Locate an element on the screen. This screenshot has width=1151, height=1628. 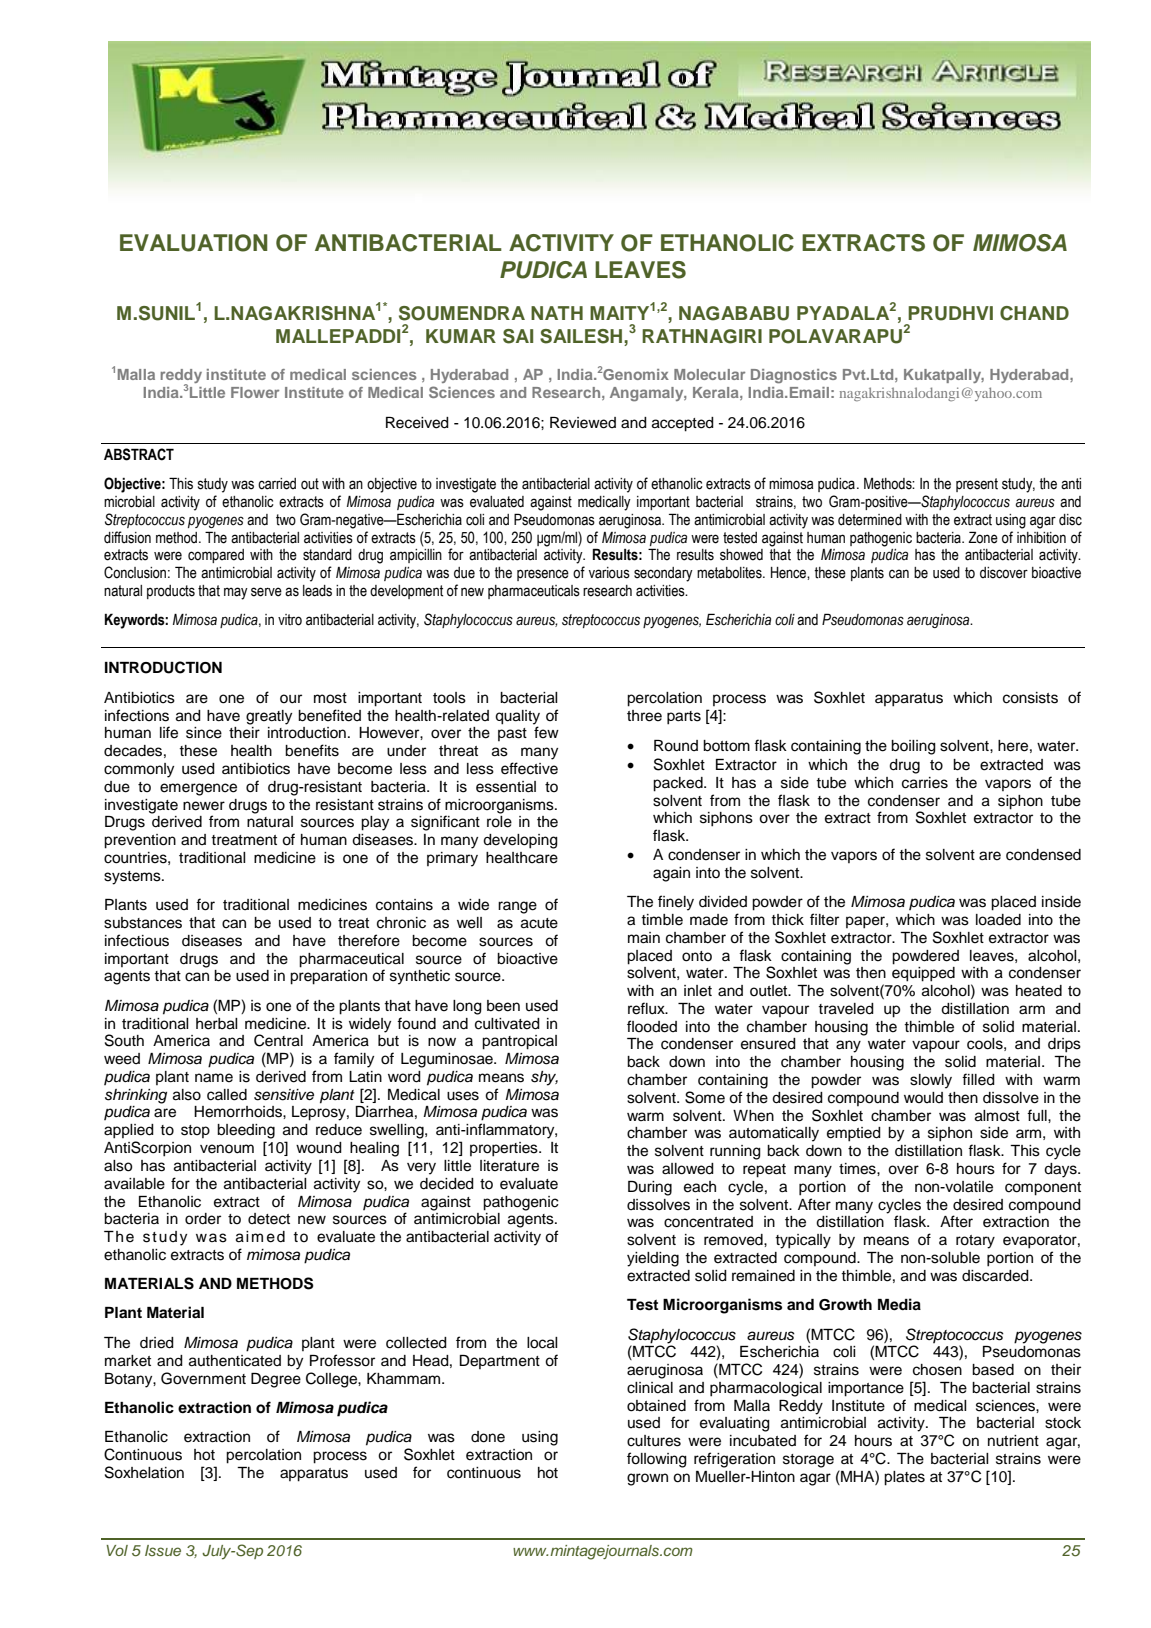
substances is located at coordinates (143, 923).
